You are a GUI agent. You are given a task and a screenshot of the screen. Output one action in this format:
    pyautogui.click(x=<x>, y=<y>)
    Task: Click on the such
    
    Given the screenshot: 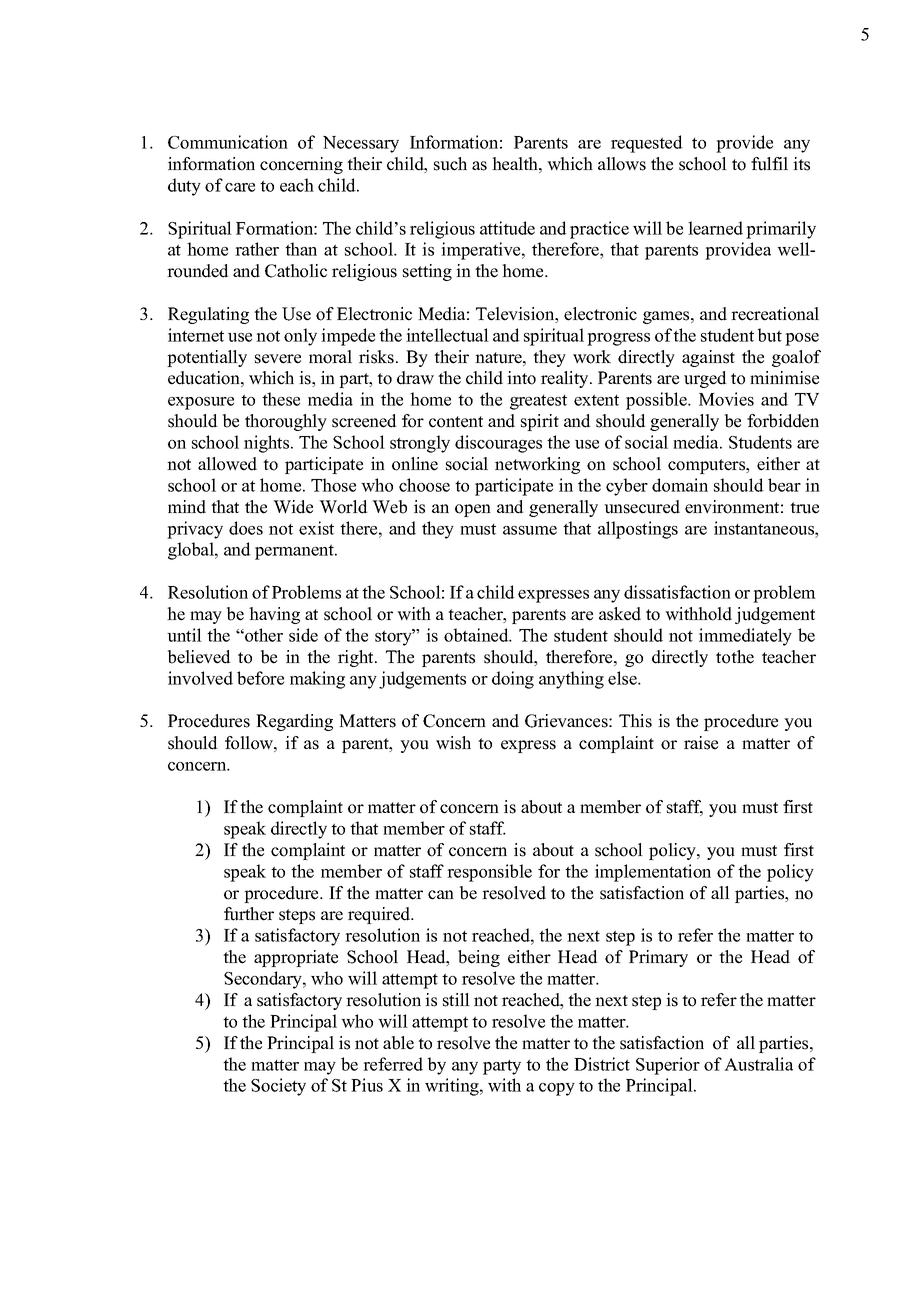 What is the action you would take?
    pyautogui.click(x=450, y=164)
